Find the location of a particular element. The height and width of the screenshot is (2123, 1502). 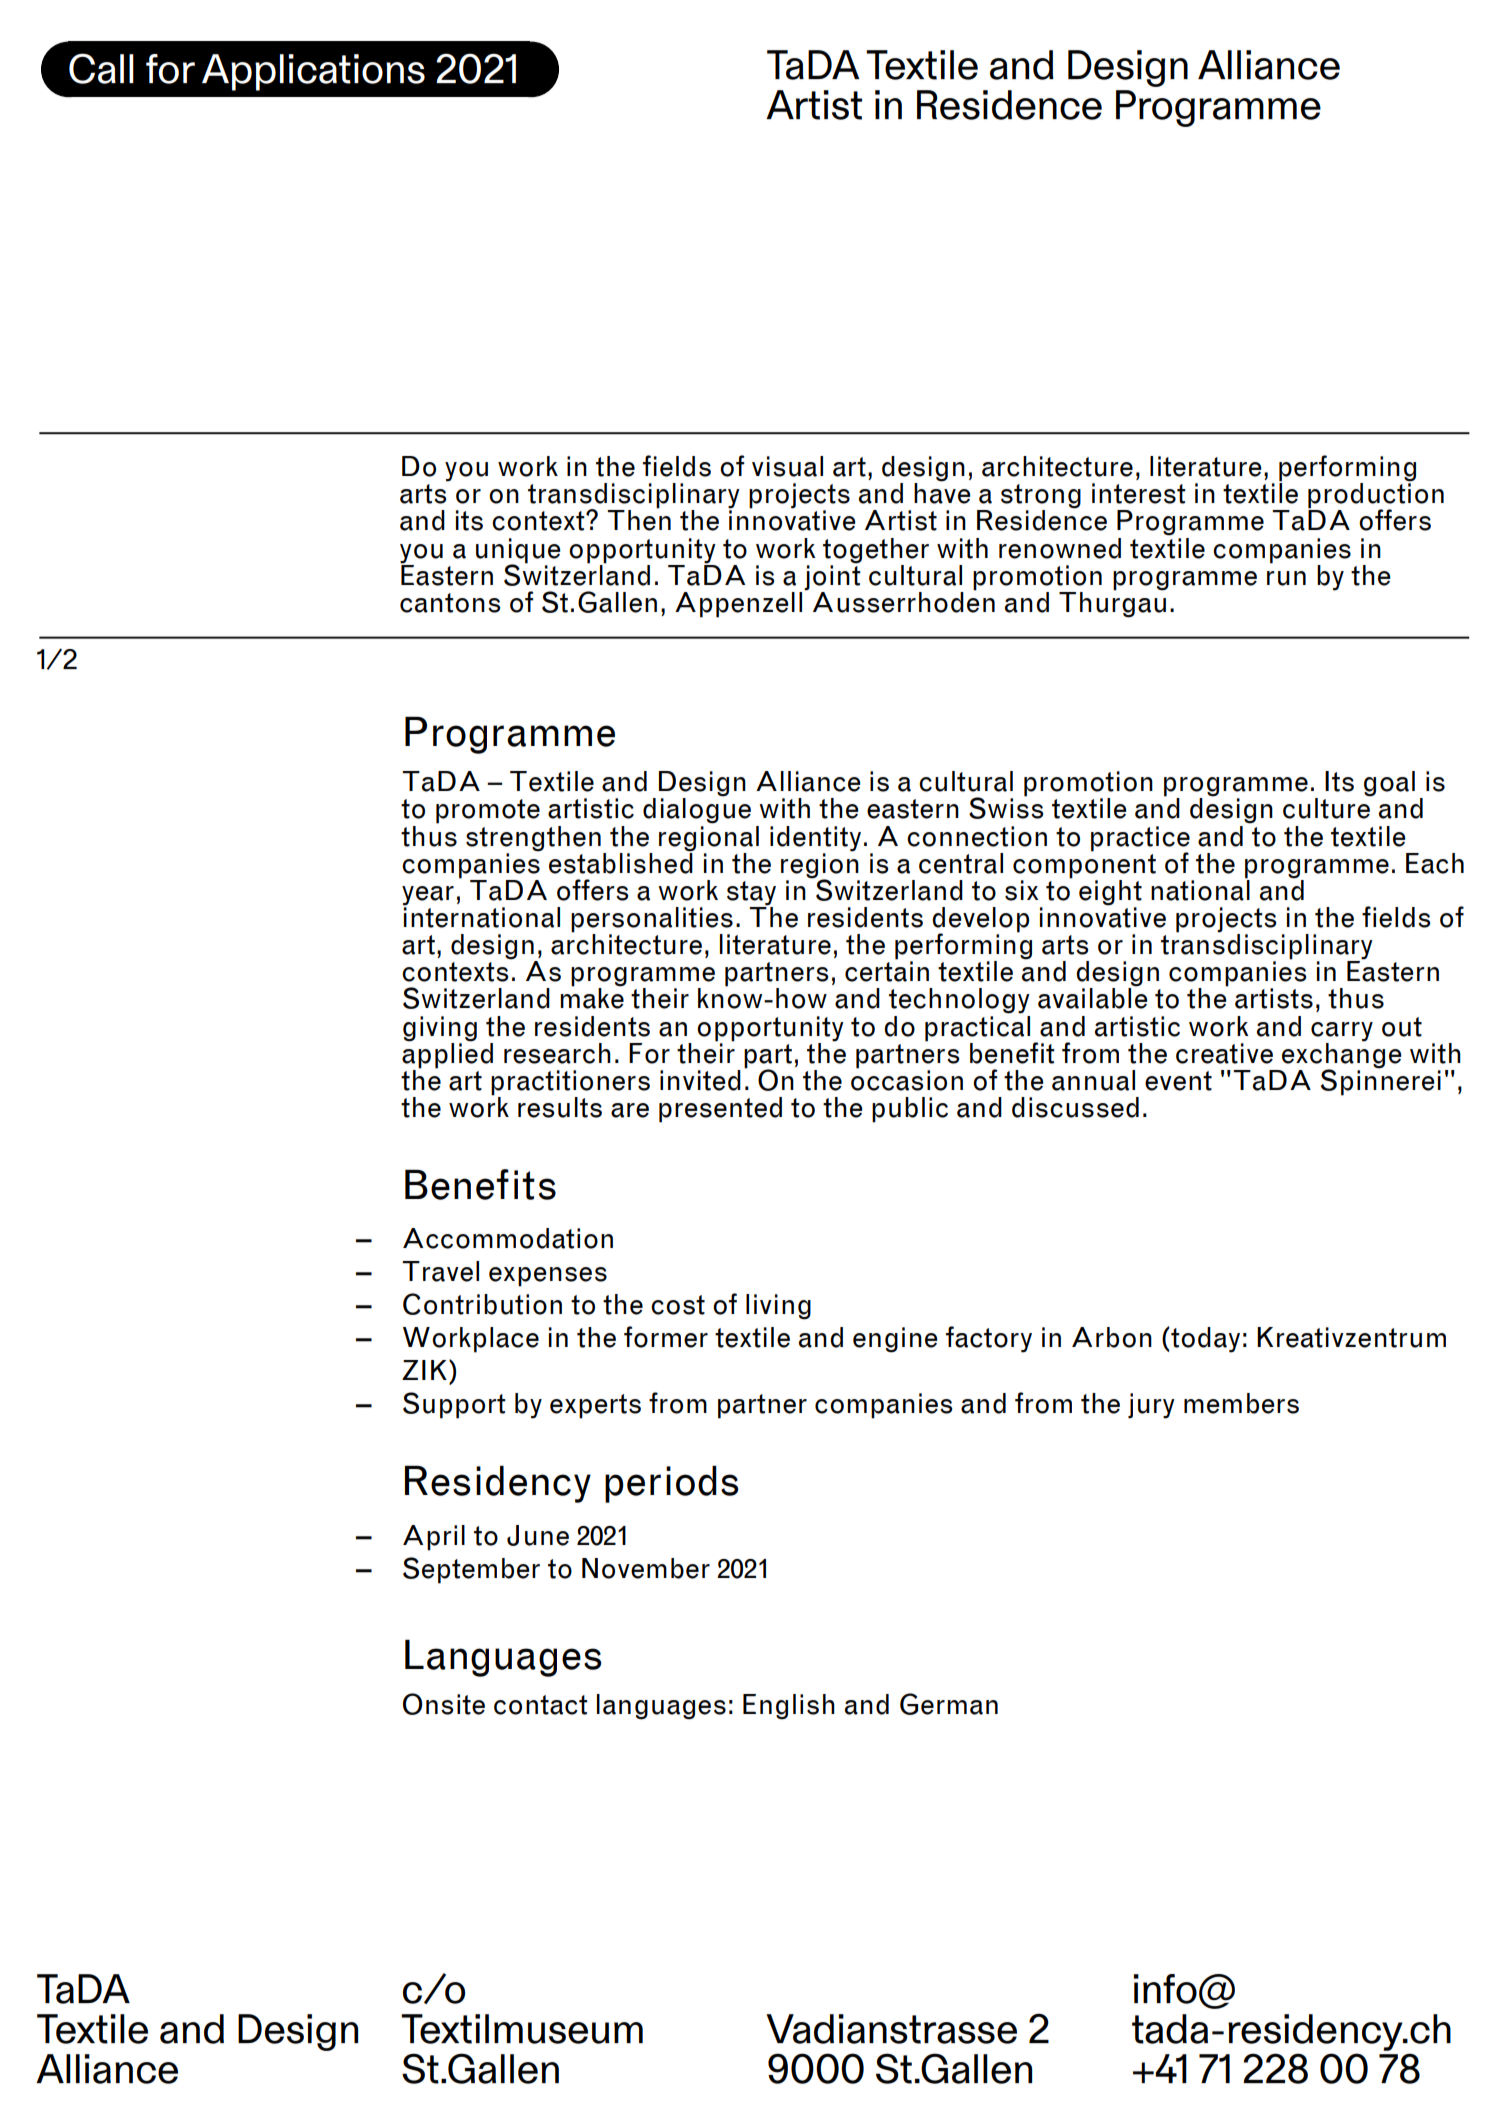

ZIK is located at coordinates (424, 1370).
